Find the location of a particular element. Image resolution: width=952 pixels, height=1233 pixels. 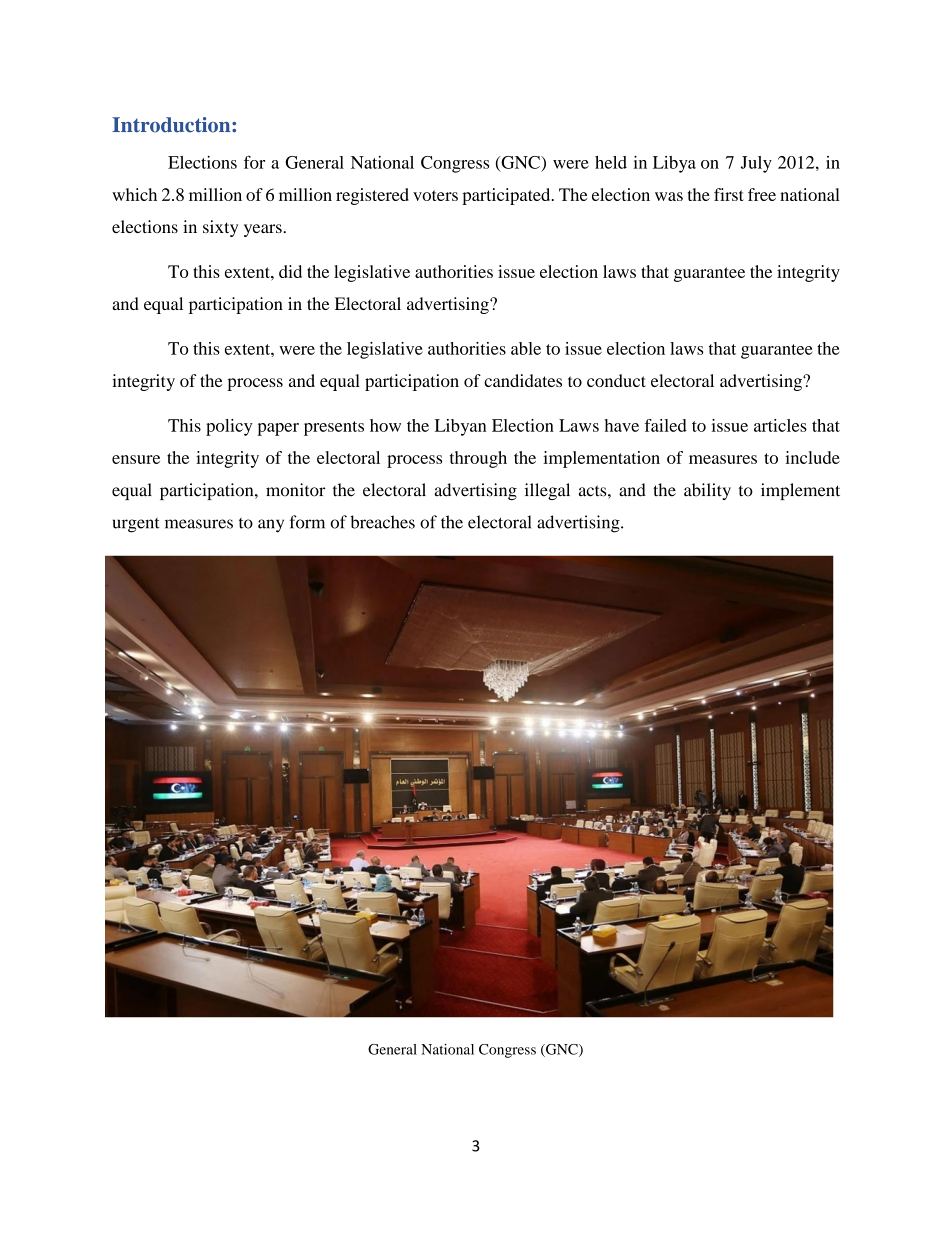

able is located at coordinates (526, 348).
